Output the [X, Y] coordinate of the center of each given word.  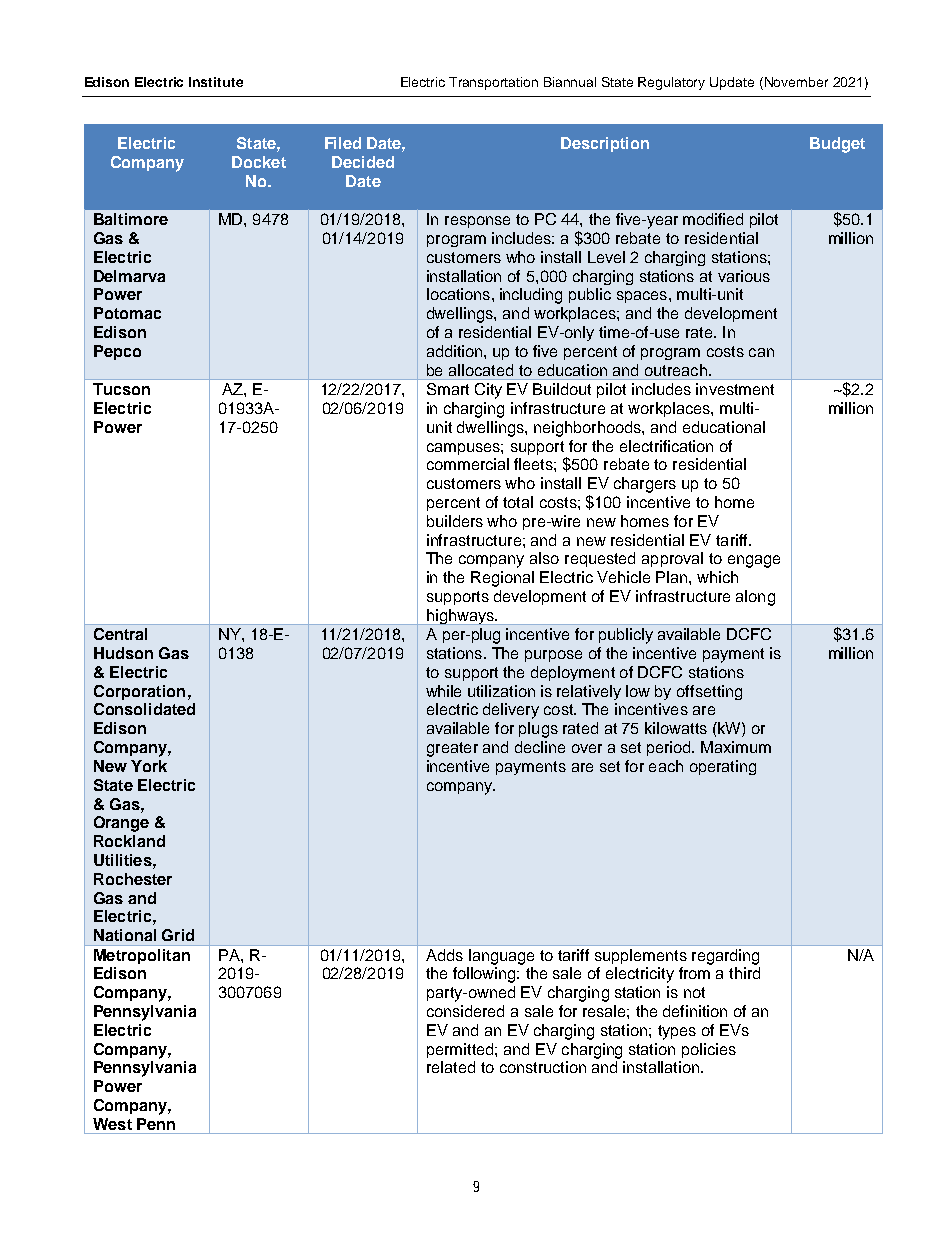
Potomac [127, 313]
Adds [444, 955]
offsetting [709, 692]
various [744, 276]
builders [455, 521]
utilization [501, 691]
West [112, 1124]
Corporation [139, 692]
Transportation [493, 83]
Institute [216, 82]
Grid [178, 935]
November [796, 82]
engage [754, 561]
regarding [725, 957]
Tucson [121, 389]
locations [458, 294]
